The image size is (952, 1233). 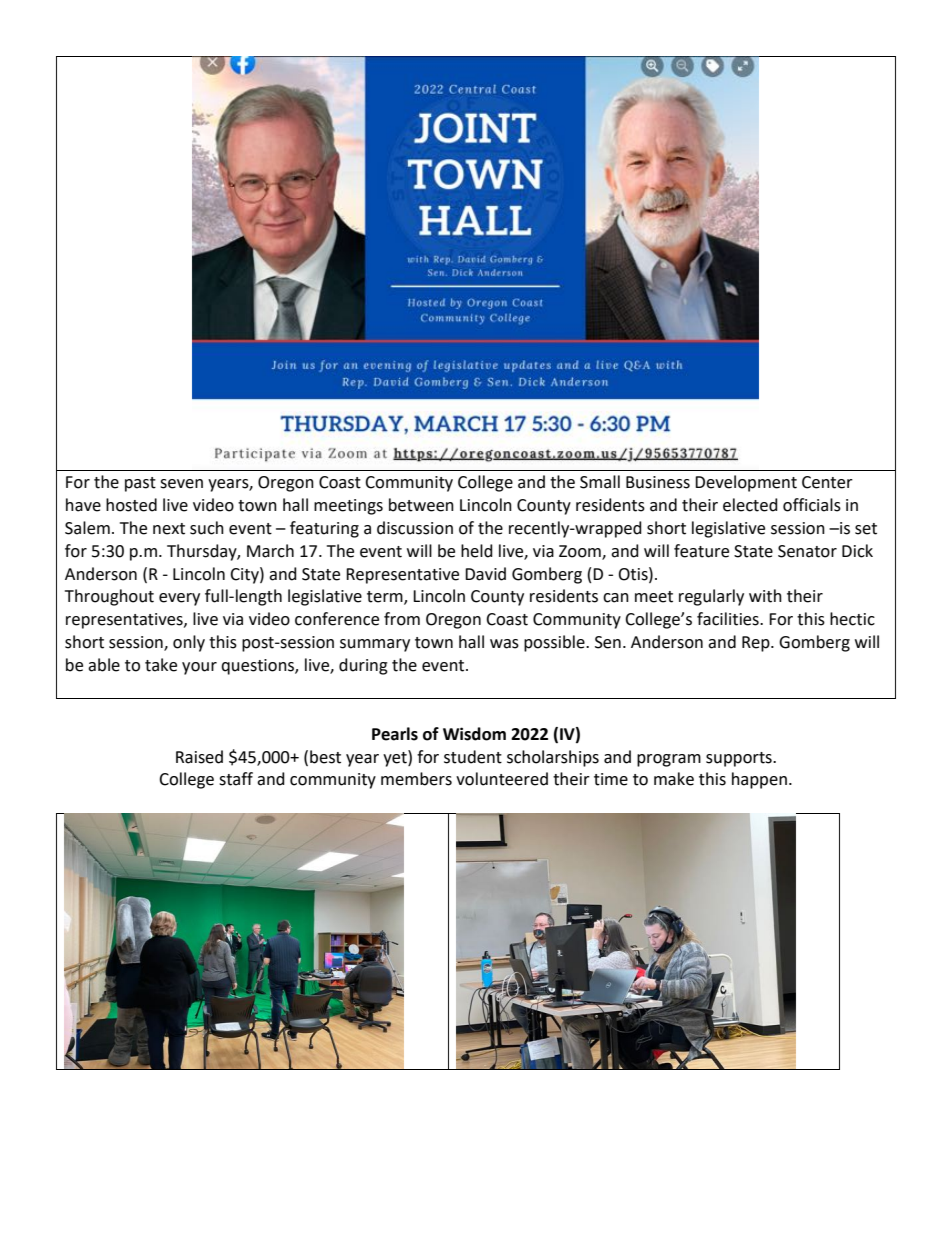 What do you see at coordinates (746, 483) in the screenshot?
I see `Development` at bounding box center [746, 483].
